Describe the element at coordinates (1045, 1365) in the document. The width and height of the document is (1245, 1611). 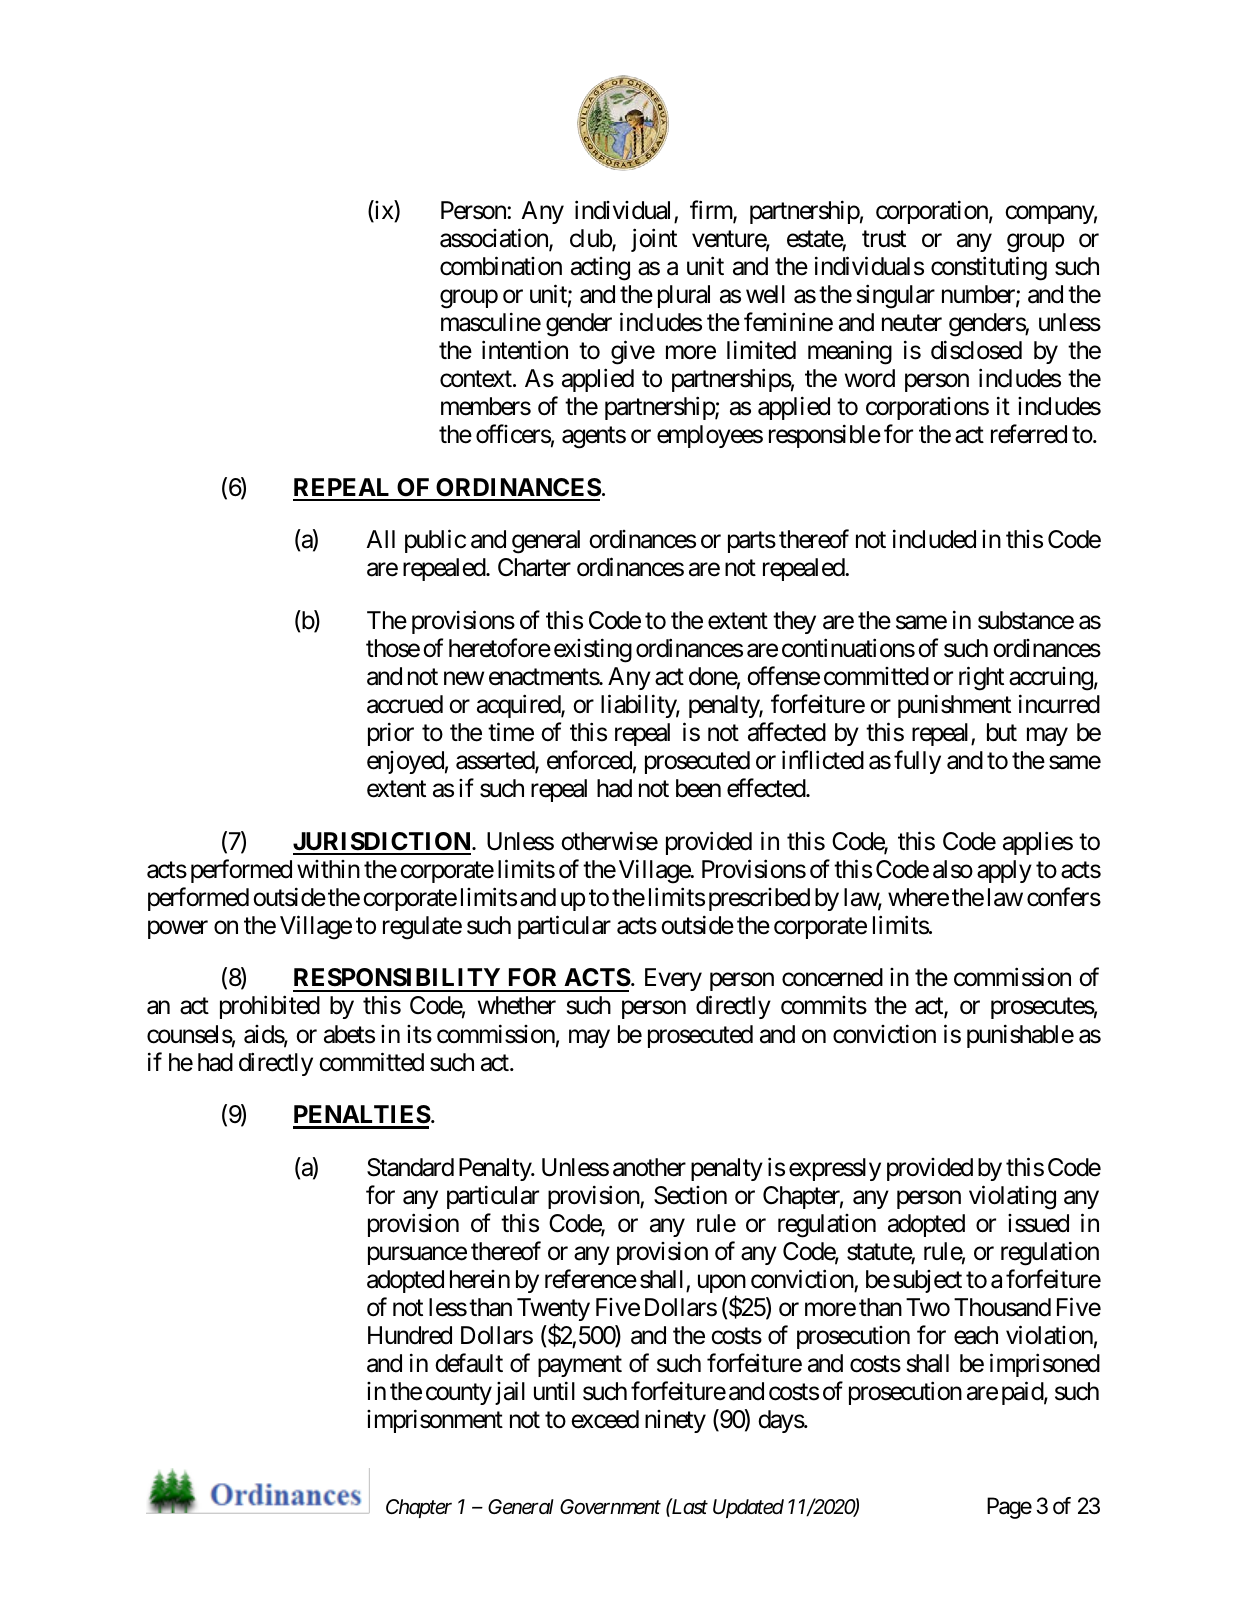
I see `imprisoned` at that location.
